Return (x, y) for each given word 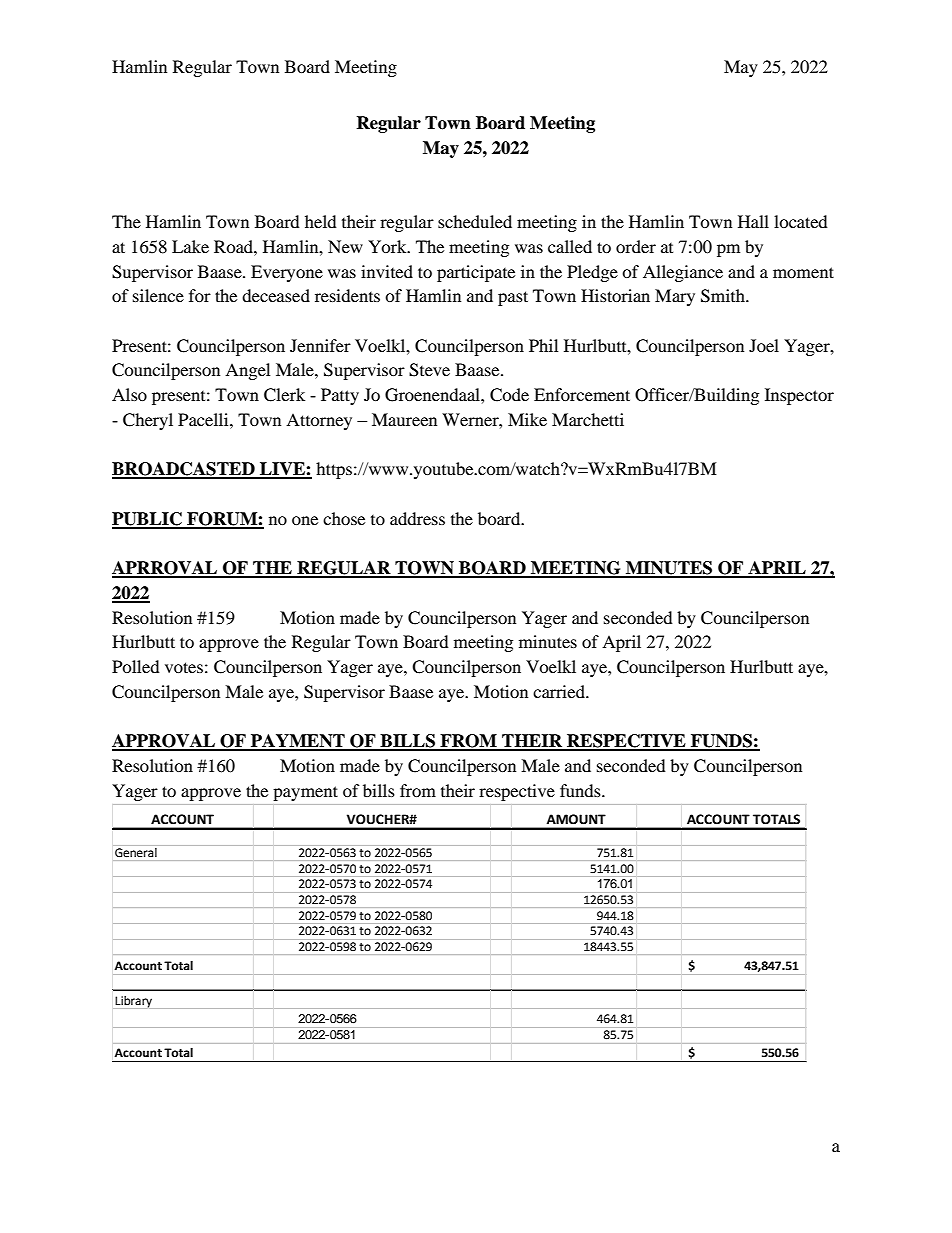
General (136, 852)
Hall (753, 221)
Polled (136, 666)
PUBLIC (148, 520)
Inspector (799, 396)
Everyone (287, 273)
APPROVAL (165, 742)
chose (344, 518)
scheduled (475, 221)
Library (133, 1002)
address (417, 518)
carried (560, 691)
